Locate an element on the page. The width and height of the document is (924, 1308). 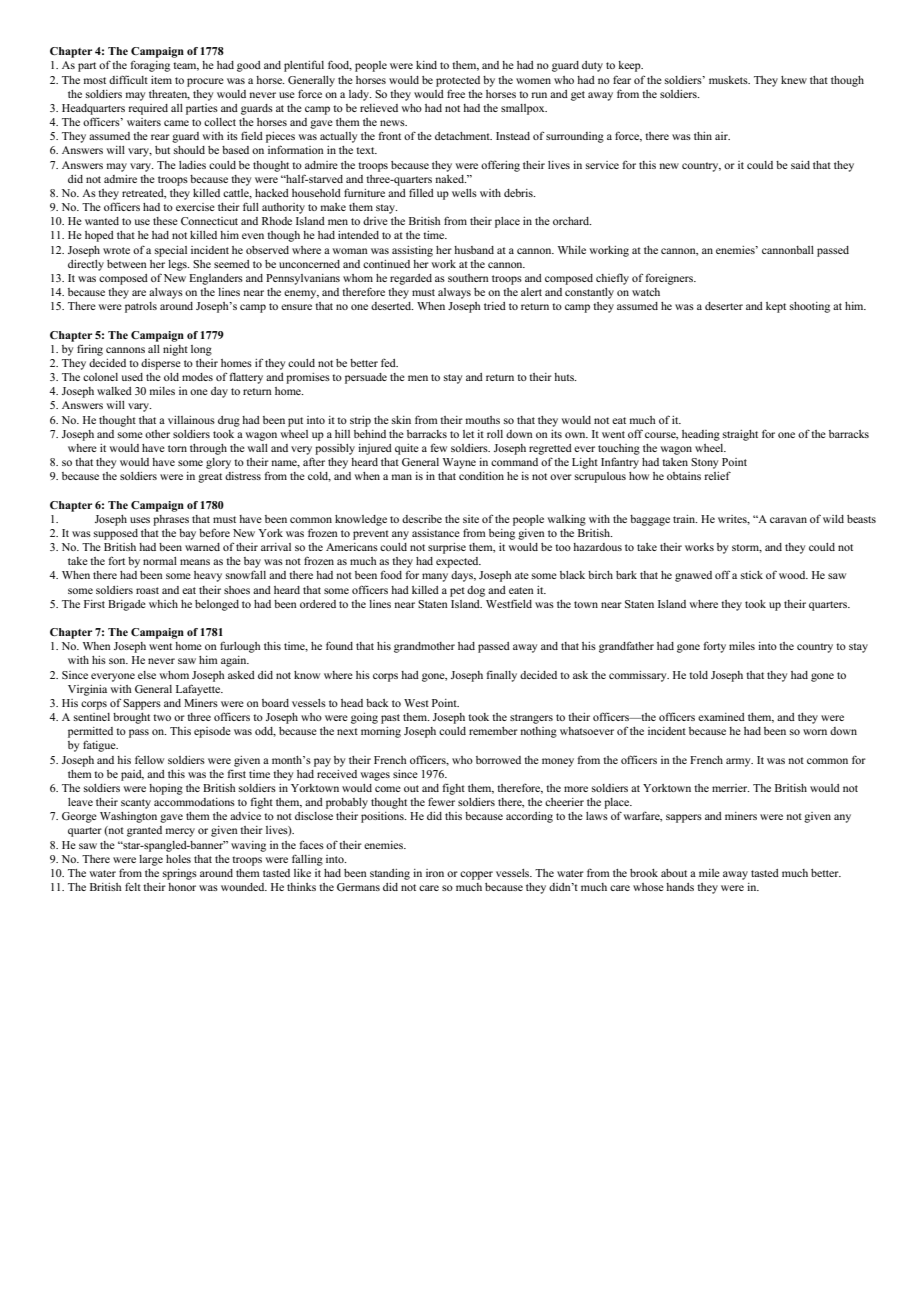
night is located at coordinates (175, 350).
